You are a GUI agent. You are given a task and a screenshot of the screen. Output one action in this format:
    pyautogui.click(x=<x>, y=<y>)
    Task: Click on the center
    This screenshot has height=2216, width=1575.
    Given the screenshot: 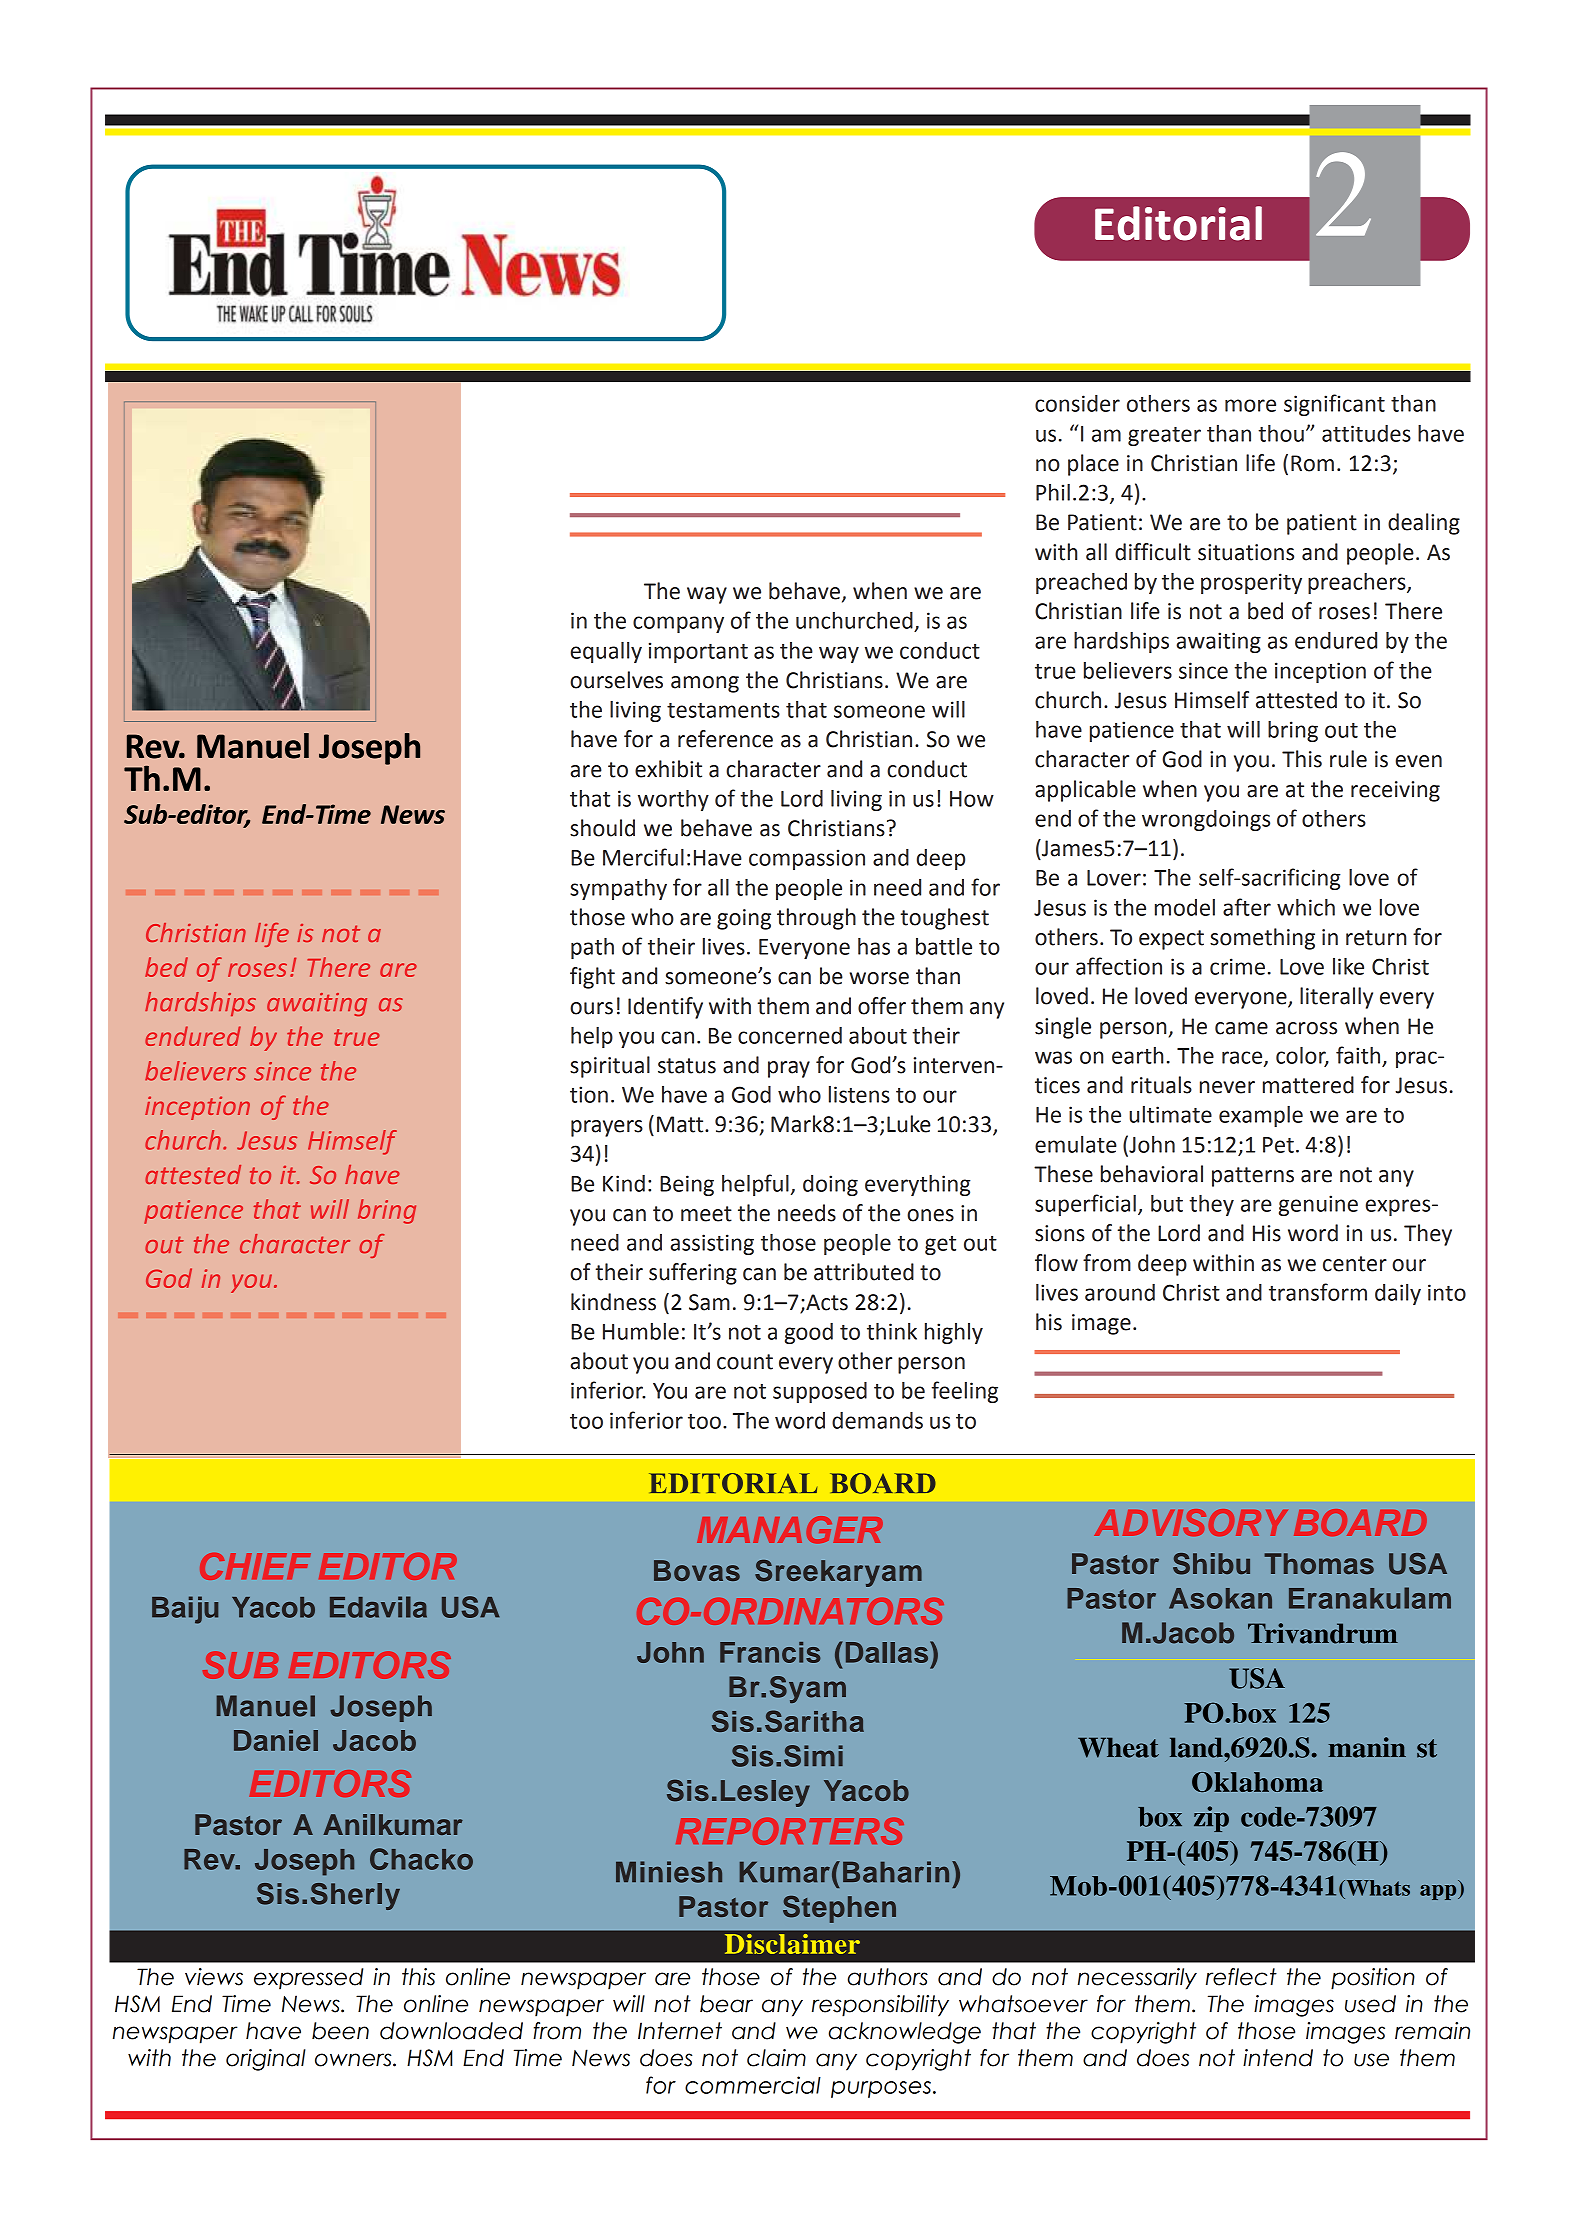 What is the action you would take?
    pyautogui.click(x=1355, y=1264)
